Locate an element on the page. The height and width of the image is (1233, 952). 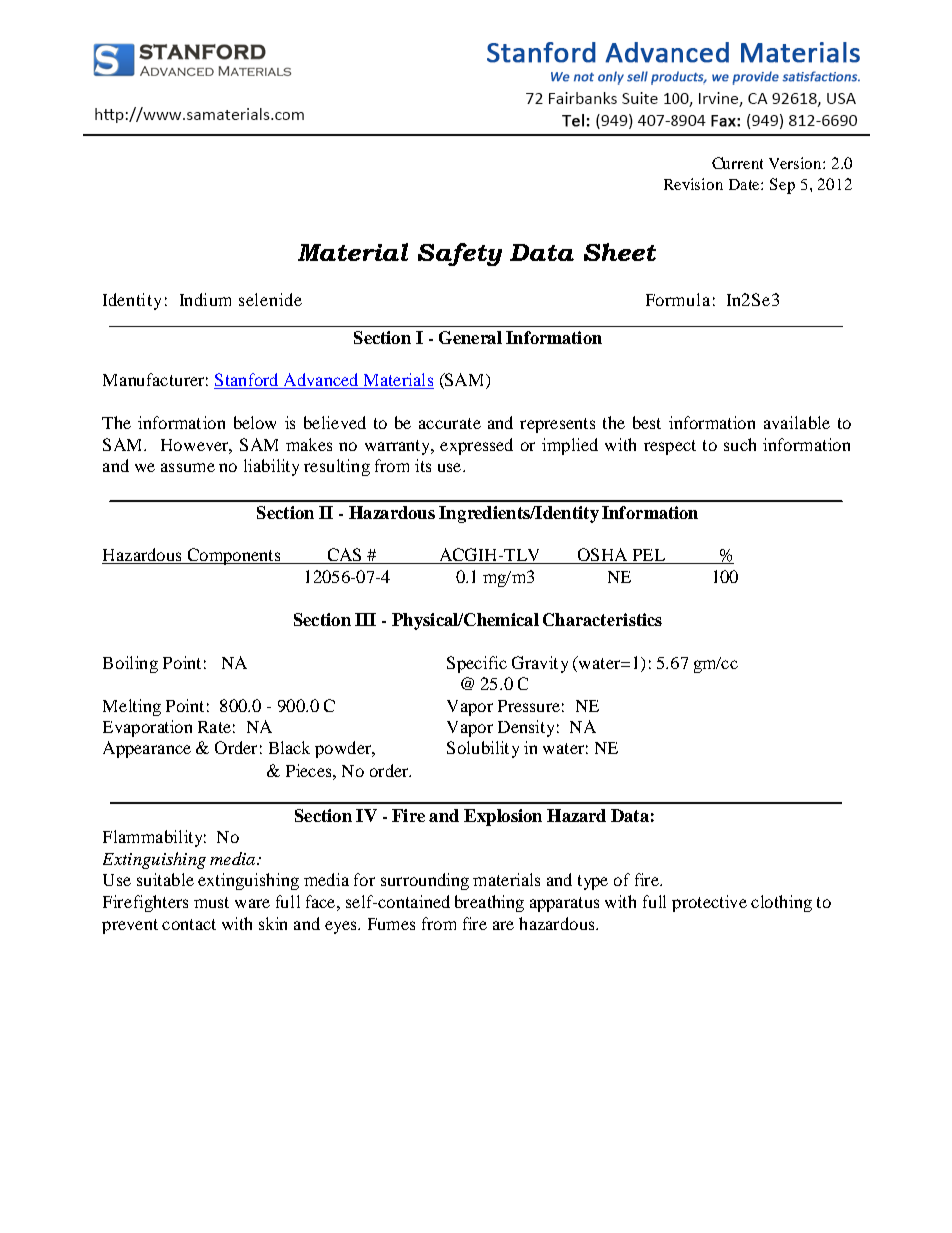
General is located at coordinates (470, 337).
